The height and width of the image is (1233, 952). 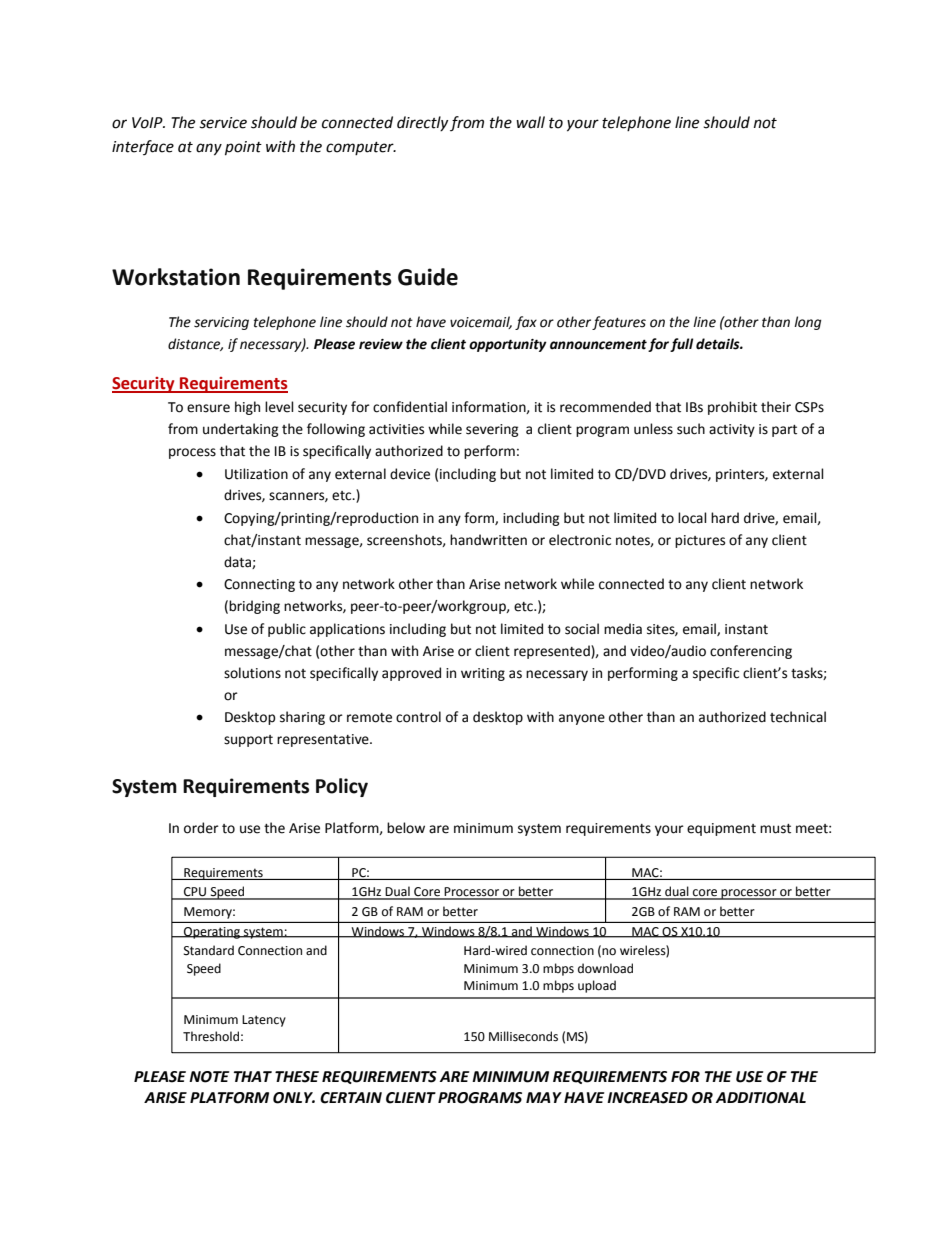 What do you see at coordinates (523, 1036) in the image?
I see `Milliseconds` at bounding box center [523, 1036].
